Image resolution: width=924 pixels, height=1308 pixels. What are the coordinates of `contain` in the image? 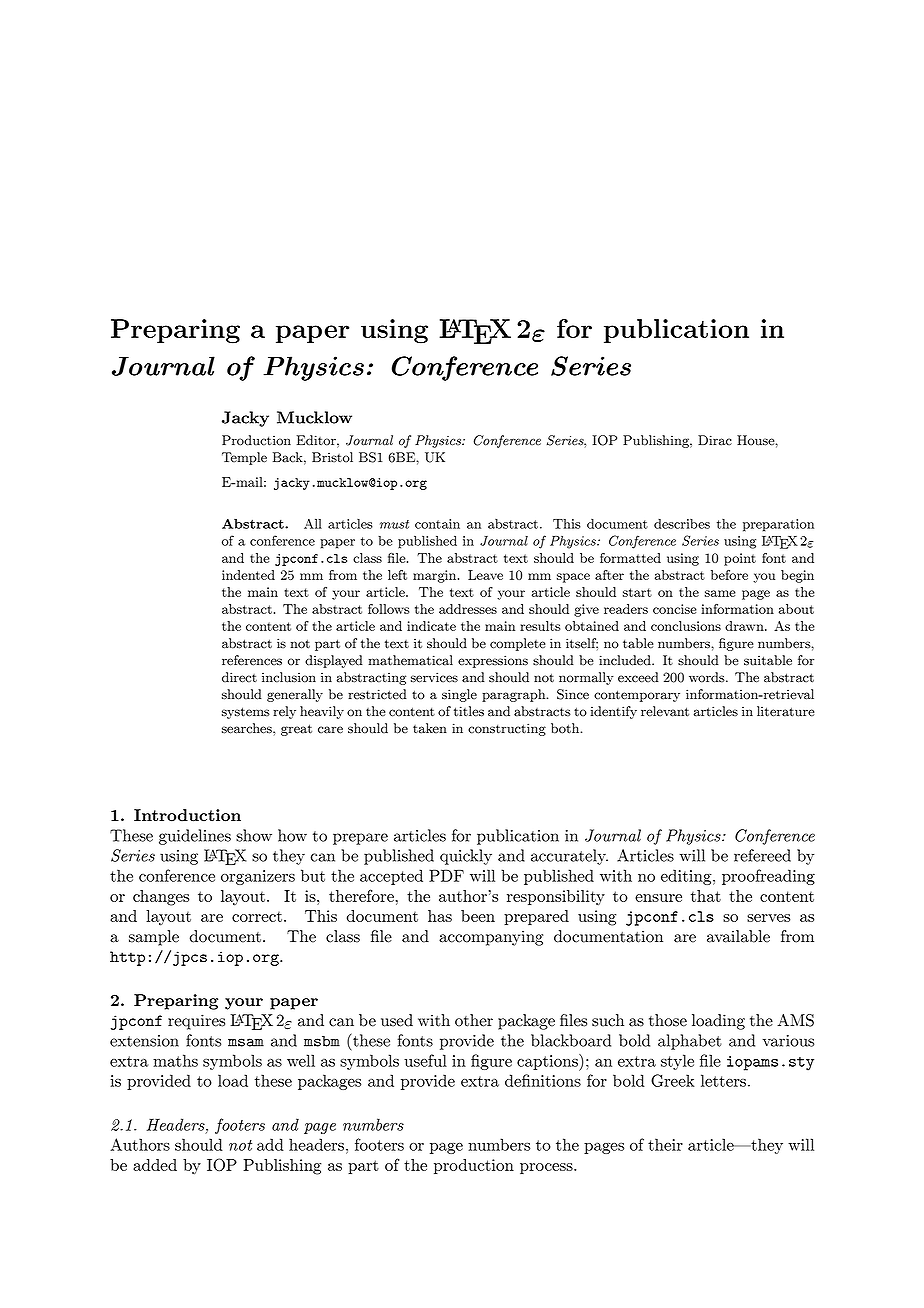 It's located at (437, 524).
